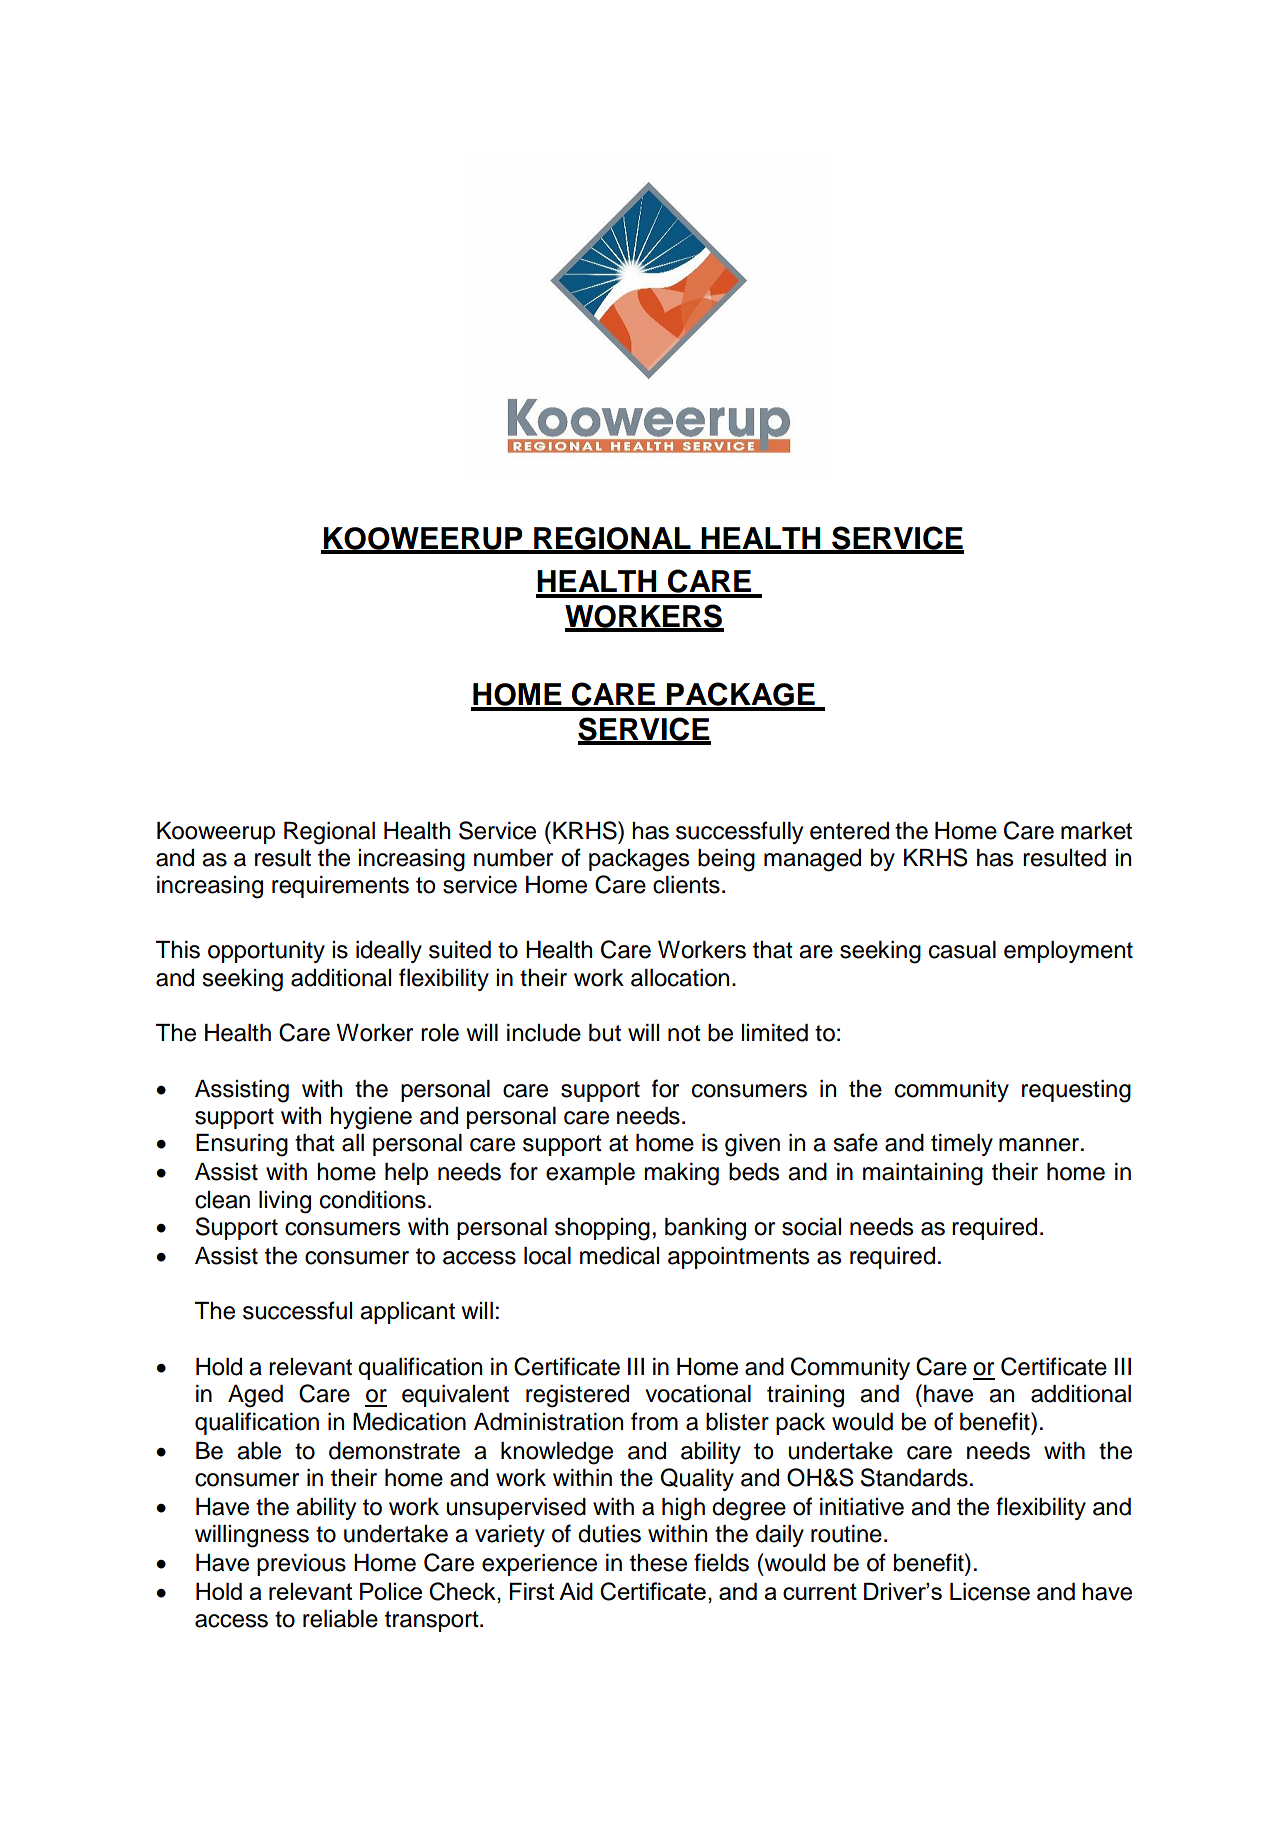  What do you see at coordinates (914, 1477) in the screenshot?
I see `Standards` at bounding box center [914, 1477].
